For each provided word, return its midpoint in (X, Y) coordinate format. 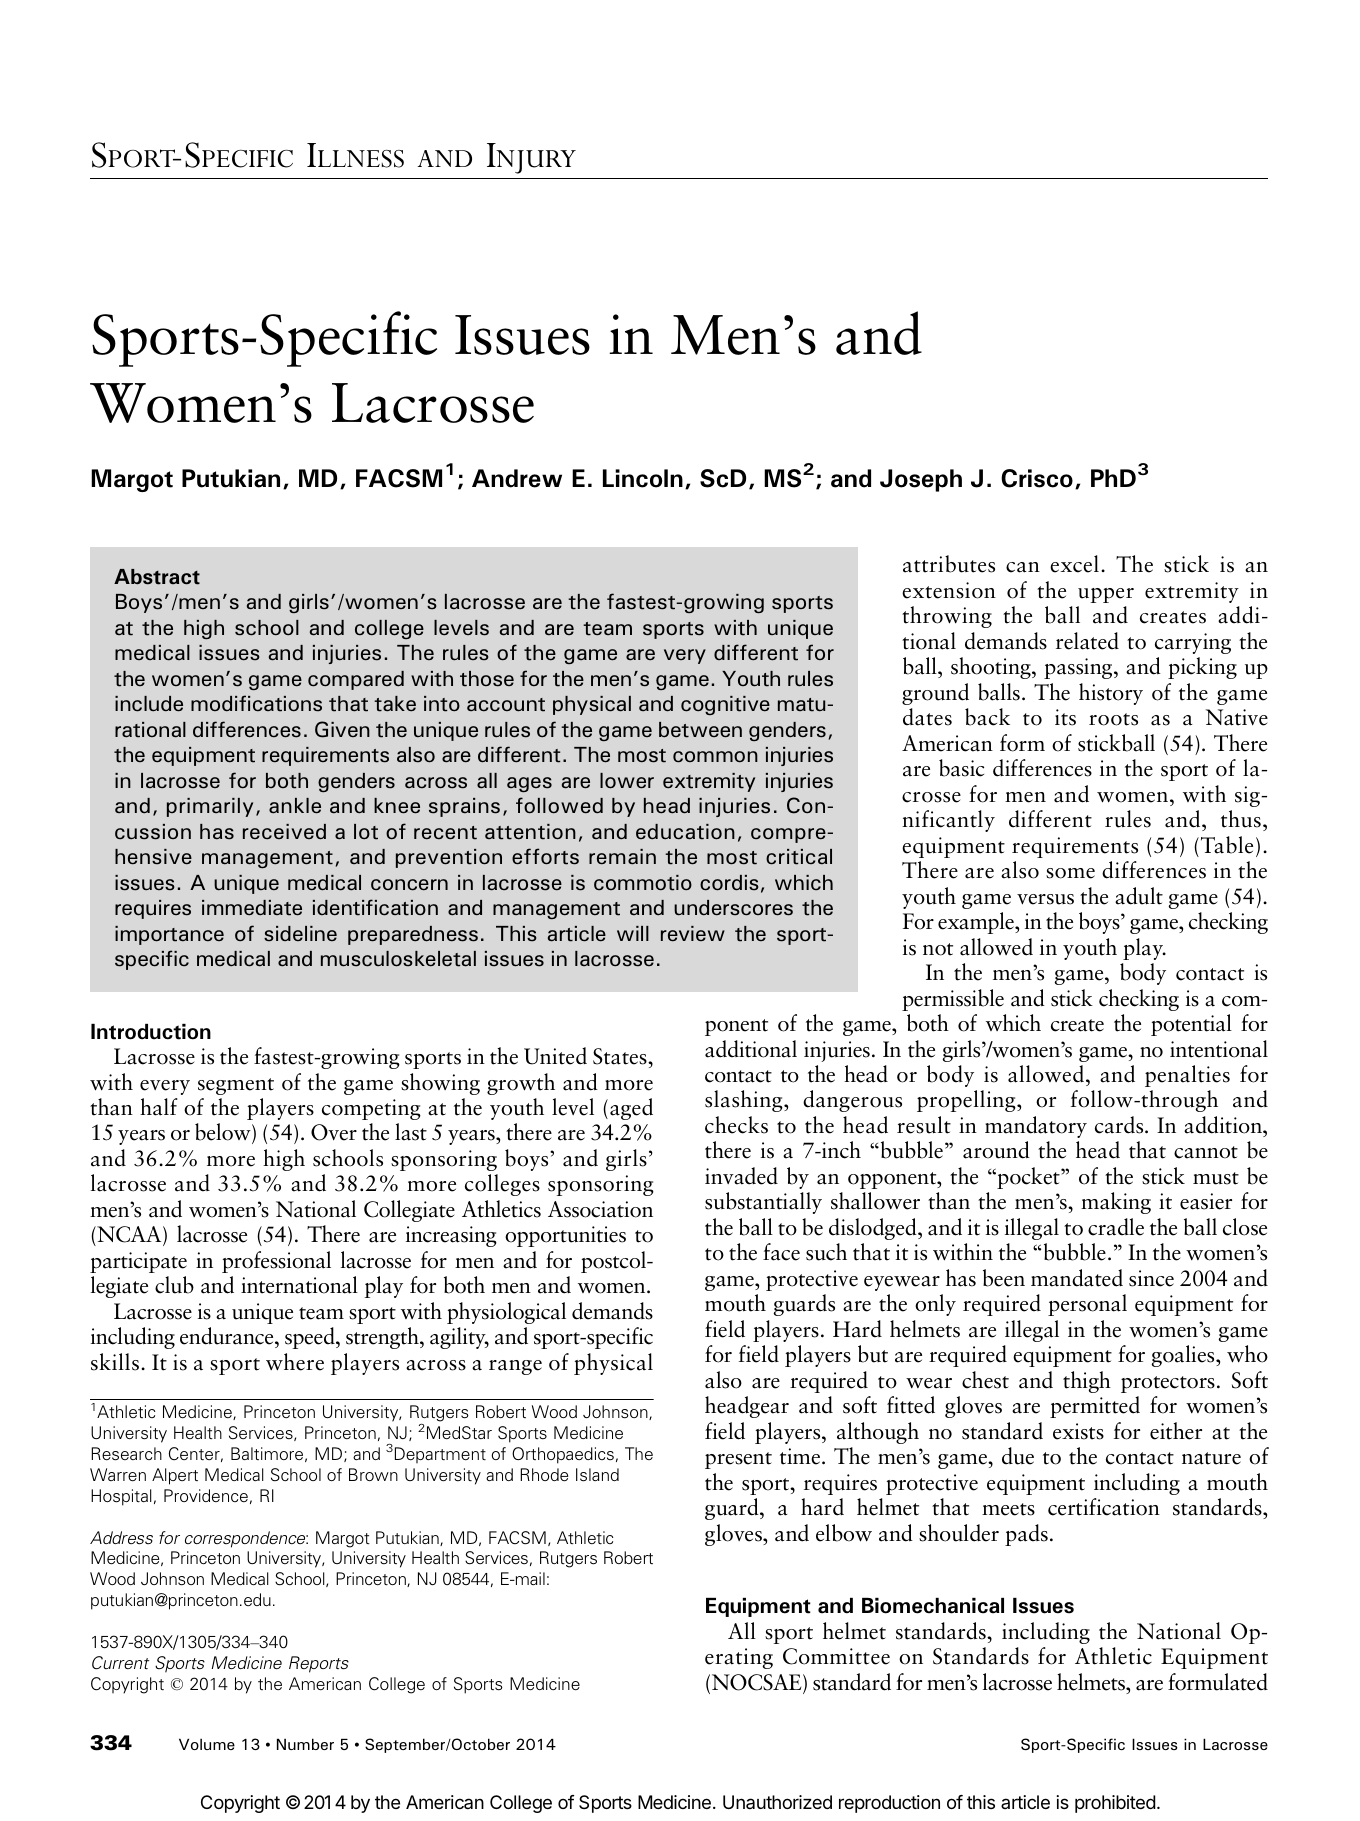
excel (1074, 564)
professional (276, 1262)
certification (1104, 1507)
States (621, 1056)
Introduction (151, 1032)
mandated (1077, 1278)
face (781, 1252)
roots (1113, 719)
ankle (295, 806)
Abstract (157, 577)
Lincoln (643, 478)
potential (1191, 1025)
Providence (206, 1495)
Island (597, 1475)
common (715, 757)
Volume (207, 1744)
